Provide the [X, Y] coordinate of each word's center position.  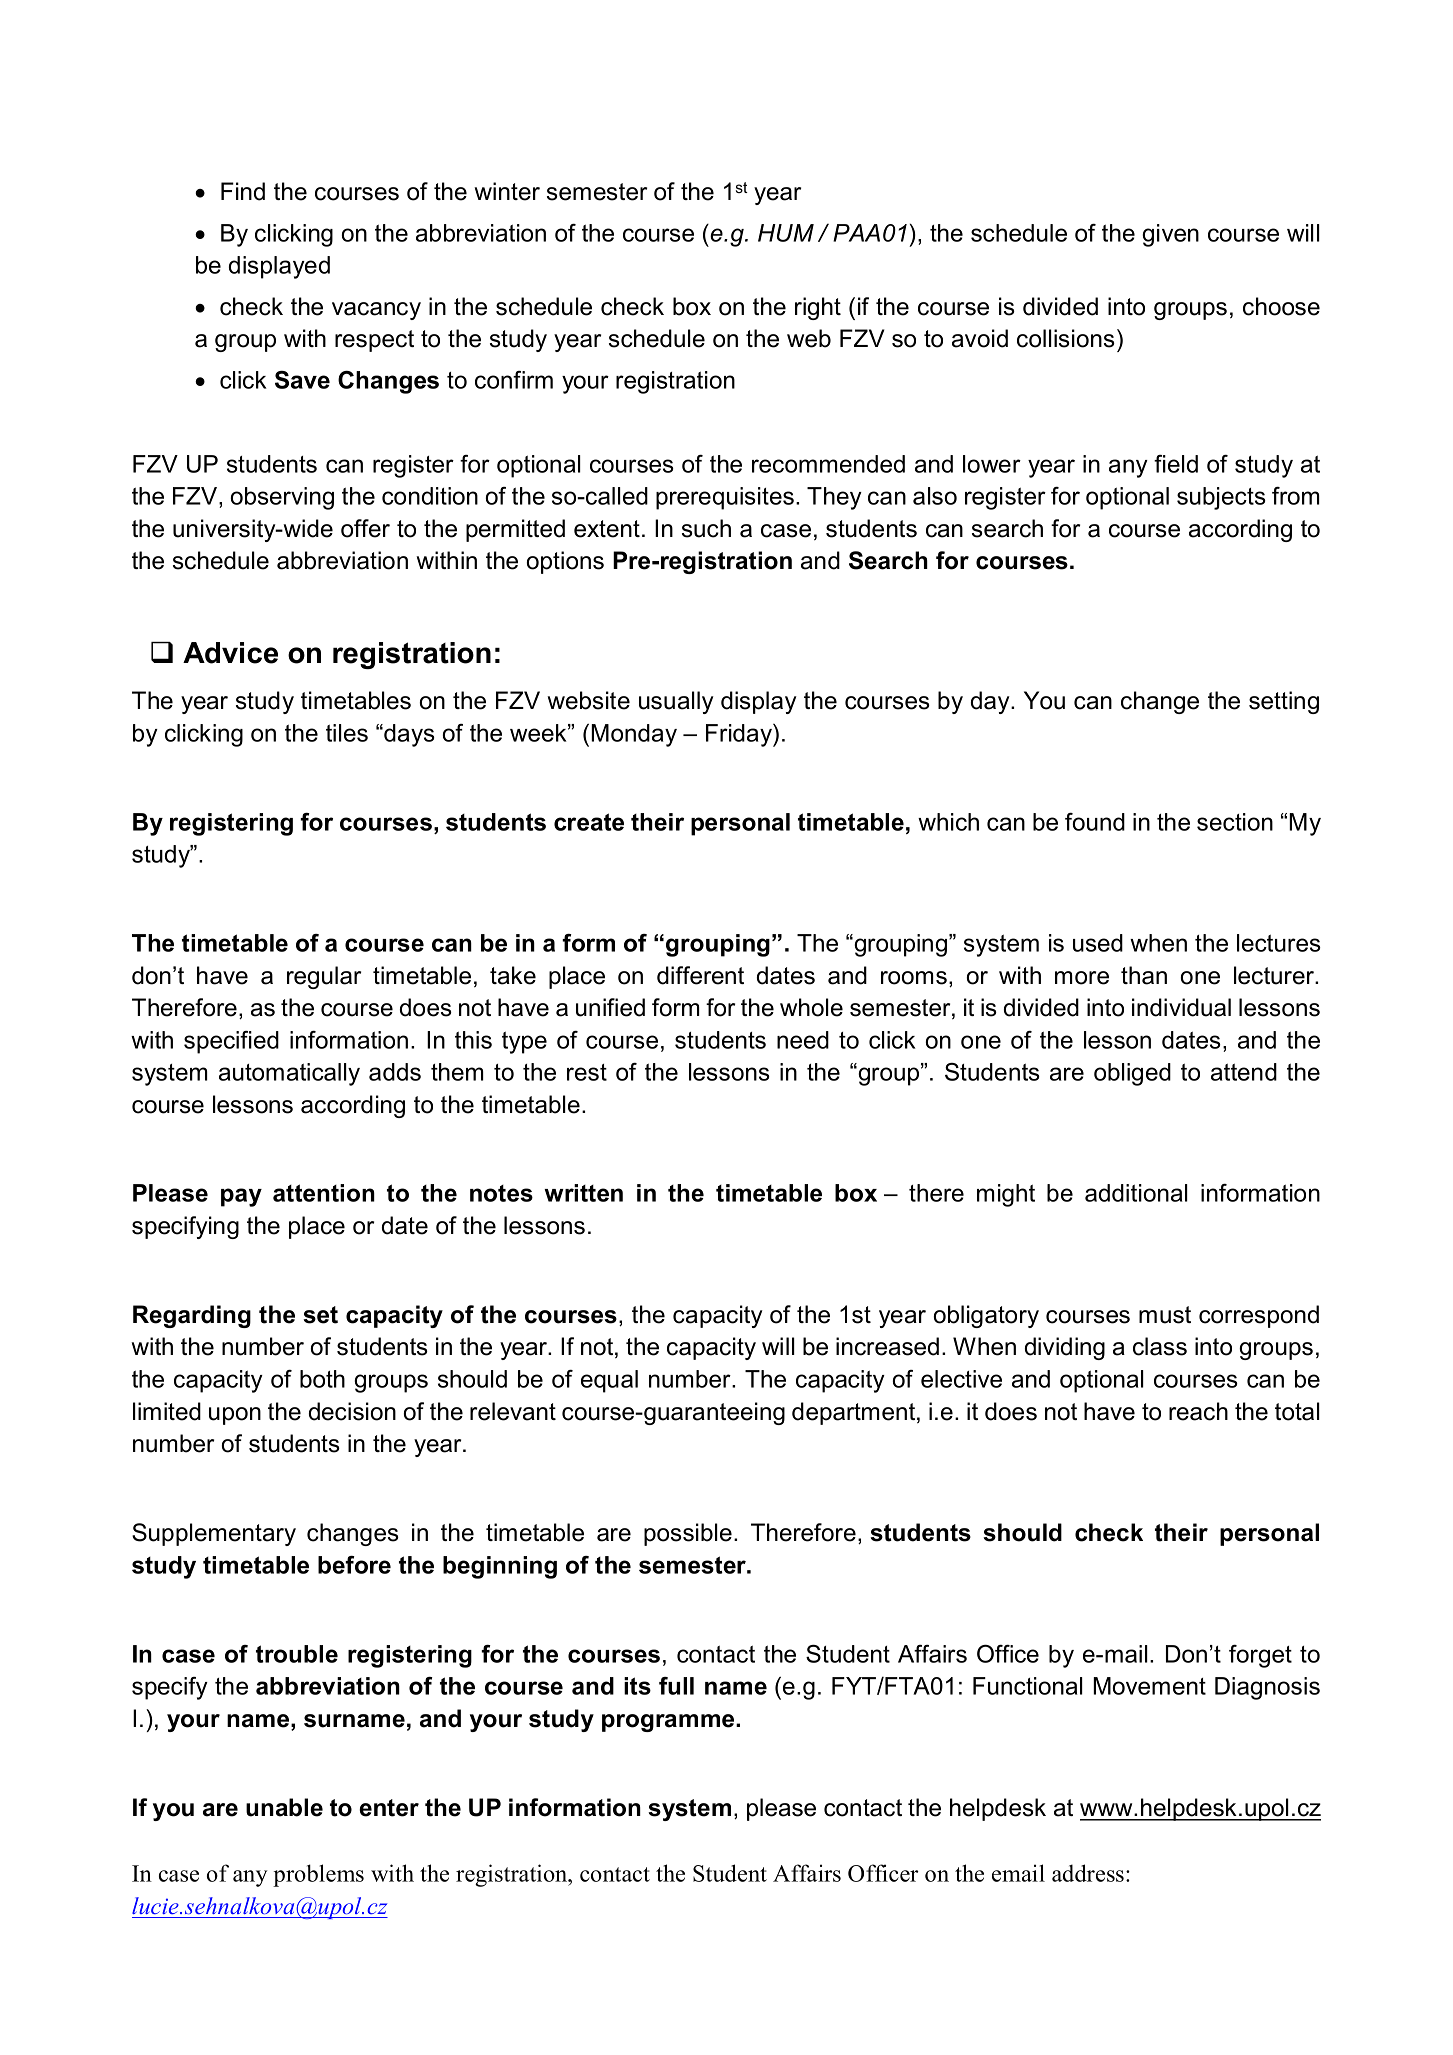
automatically [289, 1074]
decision [352, 1411]
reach [1198, 1411]
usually [676, 702]
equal [609, 1381]
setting [1284, 702]
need [803, 1040]
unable [284, 1807]
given [1170, 235]
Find [243, 191]
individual [1181, 1007]
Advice [230, 653]
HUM [786, 233]
